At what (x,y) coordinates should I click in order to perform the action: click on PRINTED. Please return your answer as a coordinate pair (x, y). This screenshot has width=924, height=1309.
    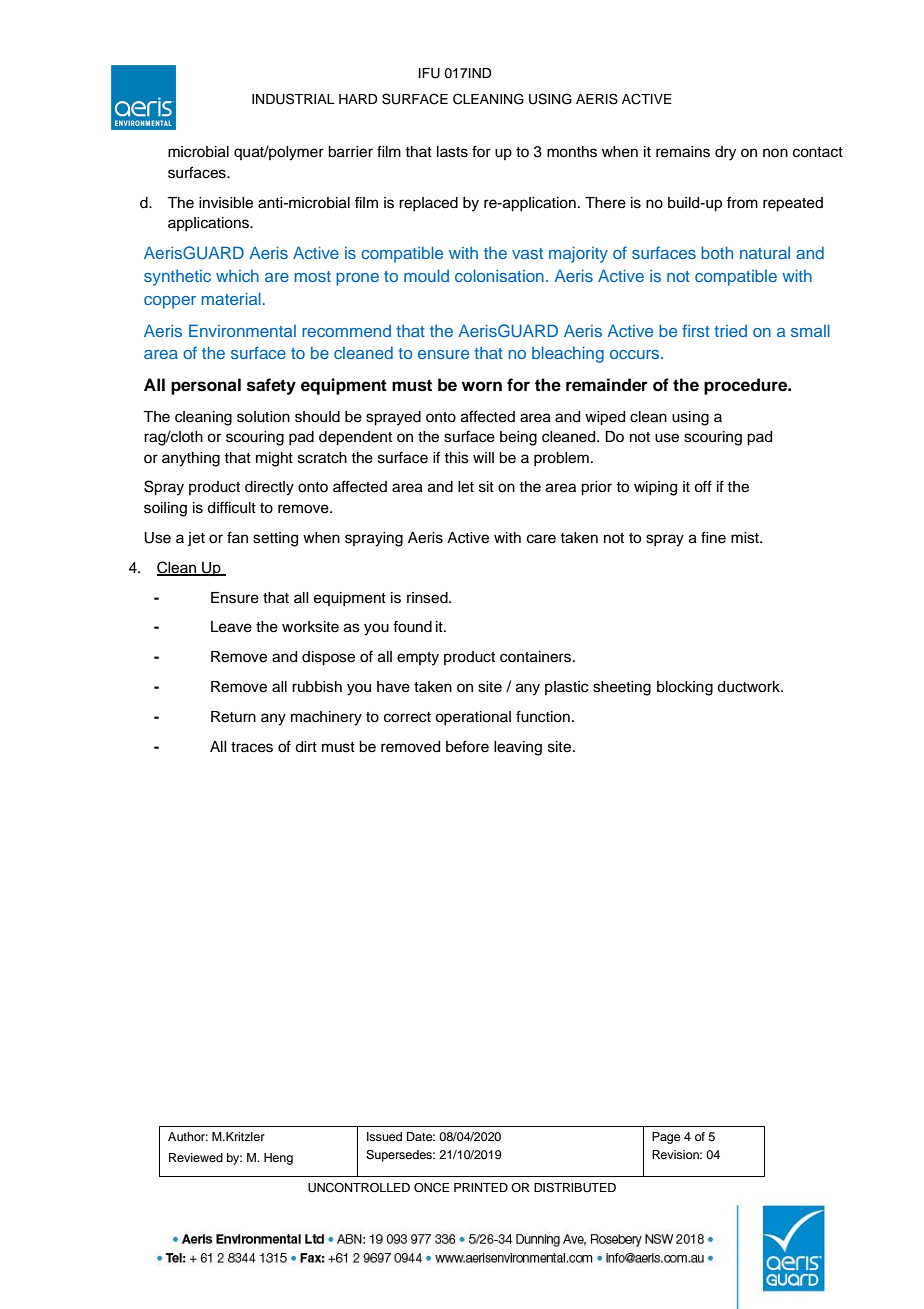
    Looking at the image, I should click on (481, 1187).
